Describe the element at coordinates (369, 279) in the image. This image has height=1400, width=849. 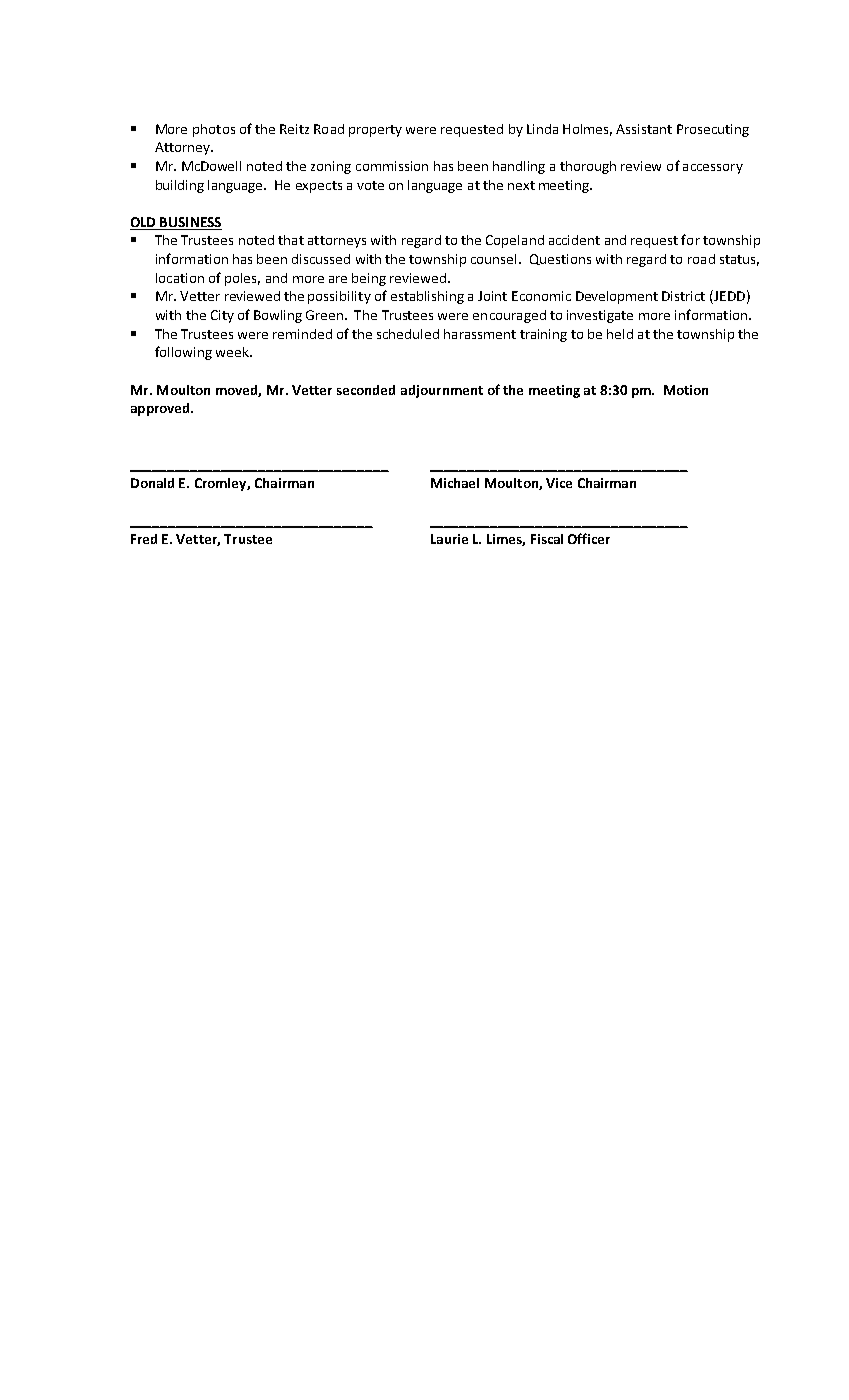
I see `being` at that location.
